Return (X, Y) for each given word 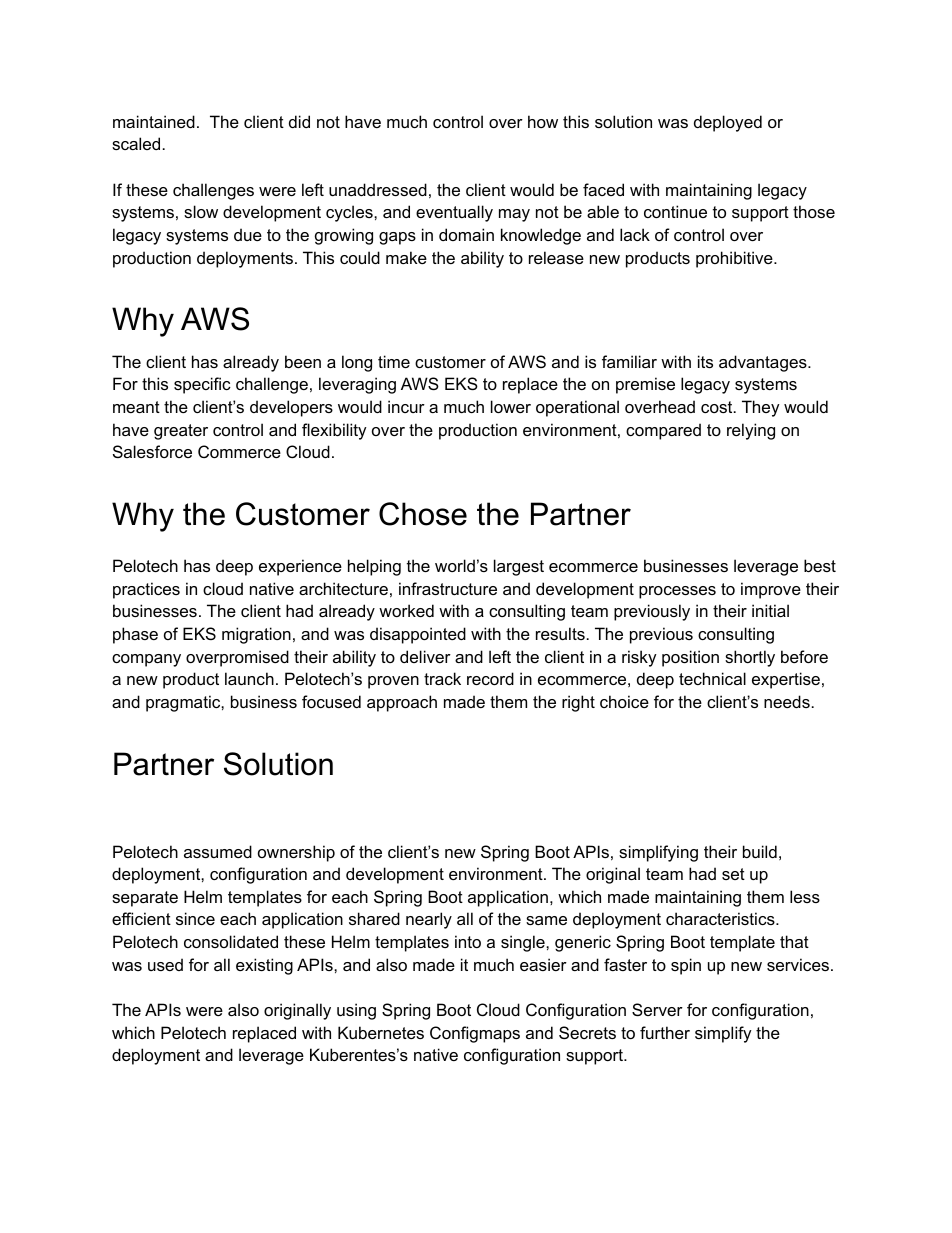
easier (543, 964)
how (543, 121)
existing (264, 966)
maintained (154, 121)
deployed (728, 123)
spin (686, 966)
